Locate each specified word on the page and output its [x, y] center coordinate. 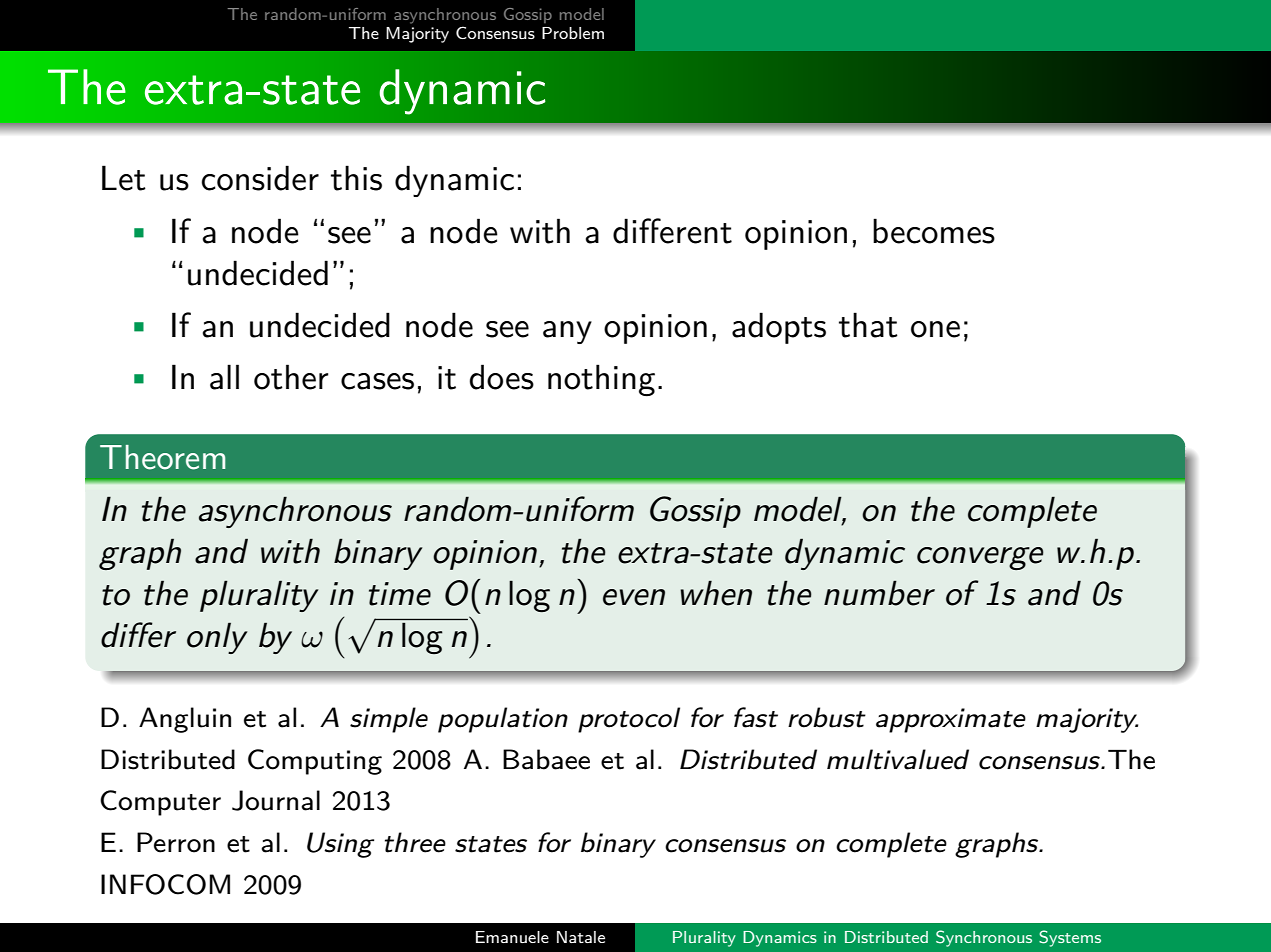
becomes [934, 231]
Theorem [162, 457]
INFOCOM [165, 884]
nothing [601, 380]
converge [980, 558]
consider [260, 178]
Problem [573, 33]
